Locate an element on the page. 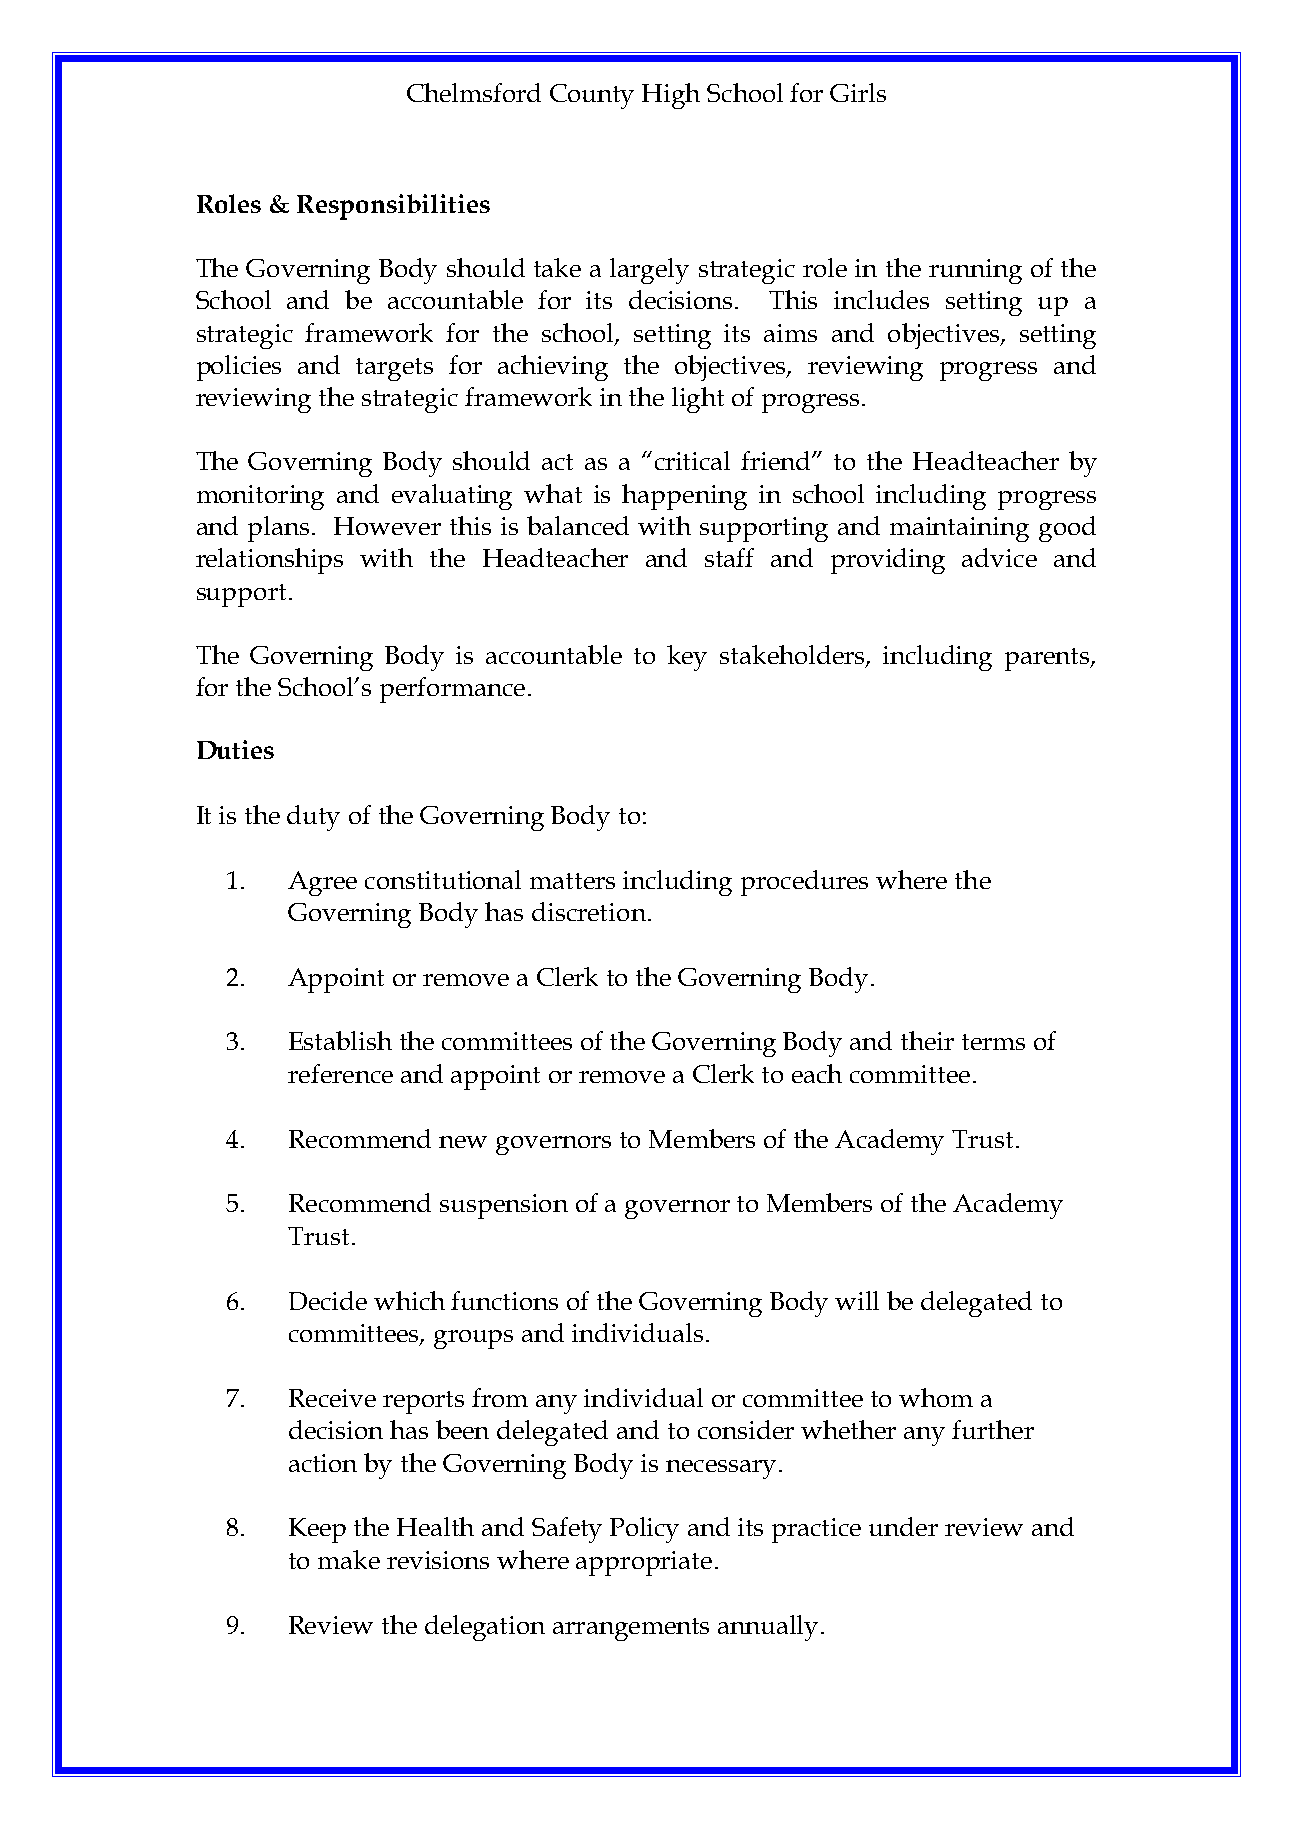  reference is located at coordinates (340, 1073).
